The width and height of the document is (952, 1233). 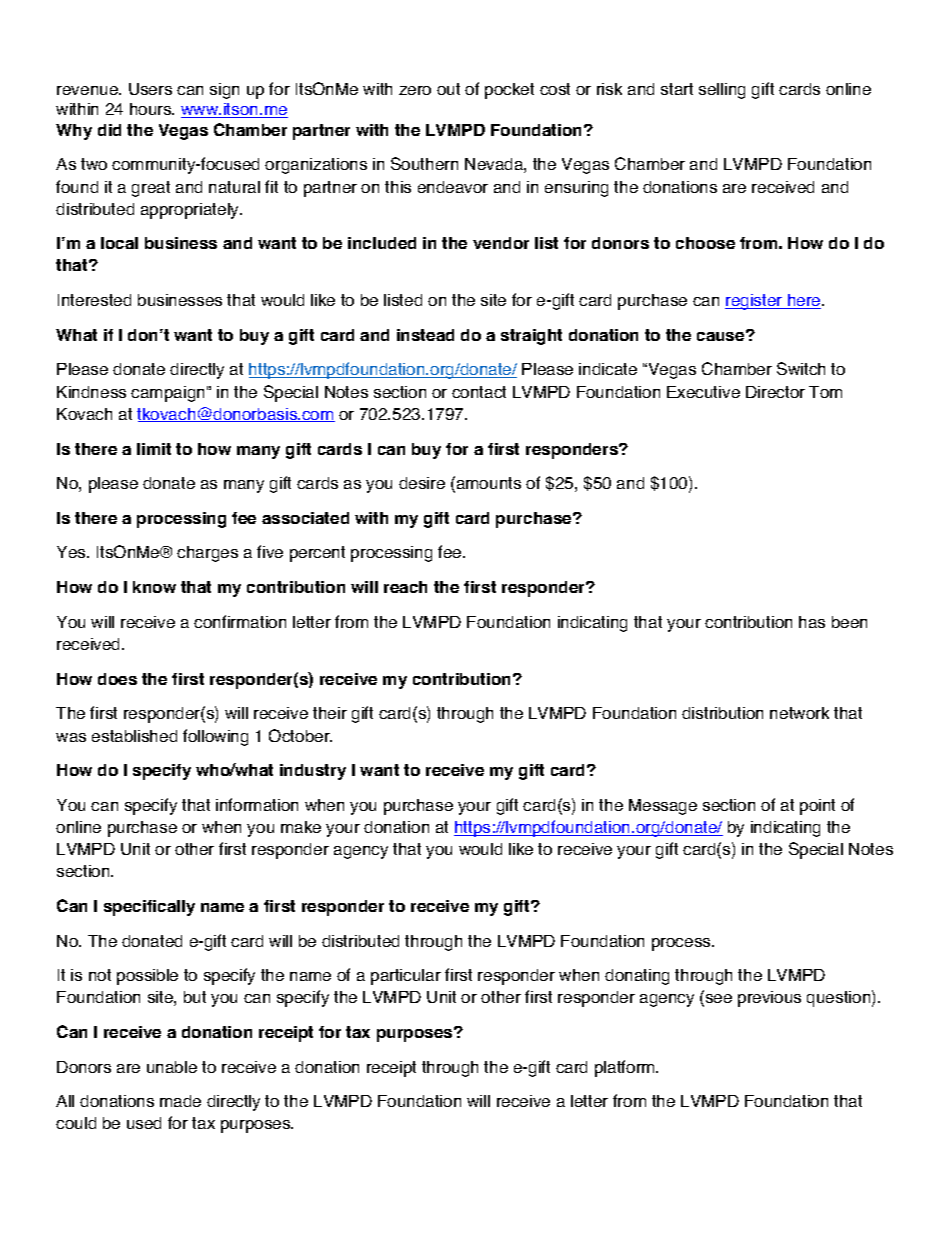 I want to click on selling, so click(x=722, y=91).
